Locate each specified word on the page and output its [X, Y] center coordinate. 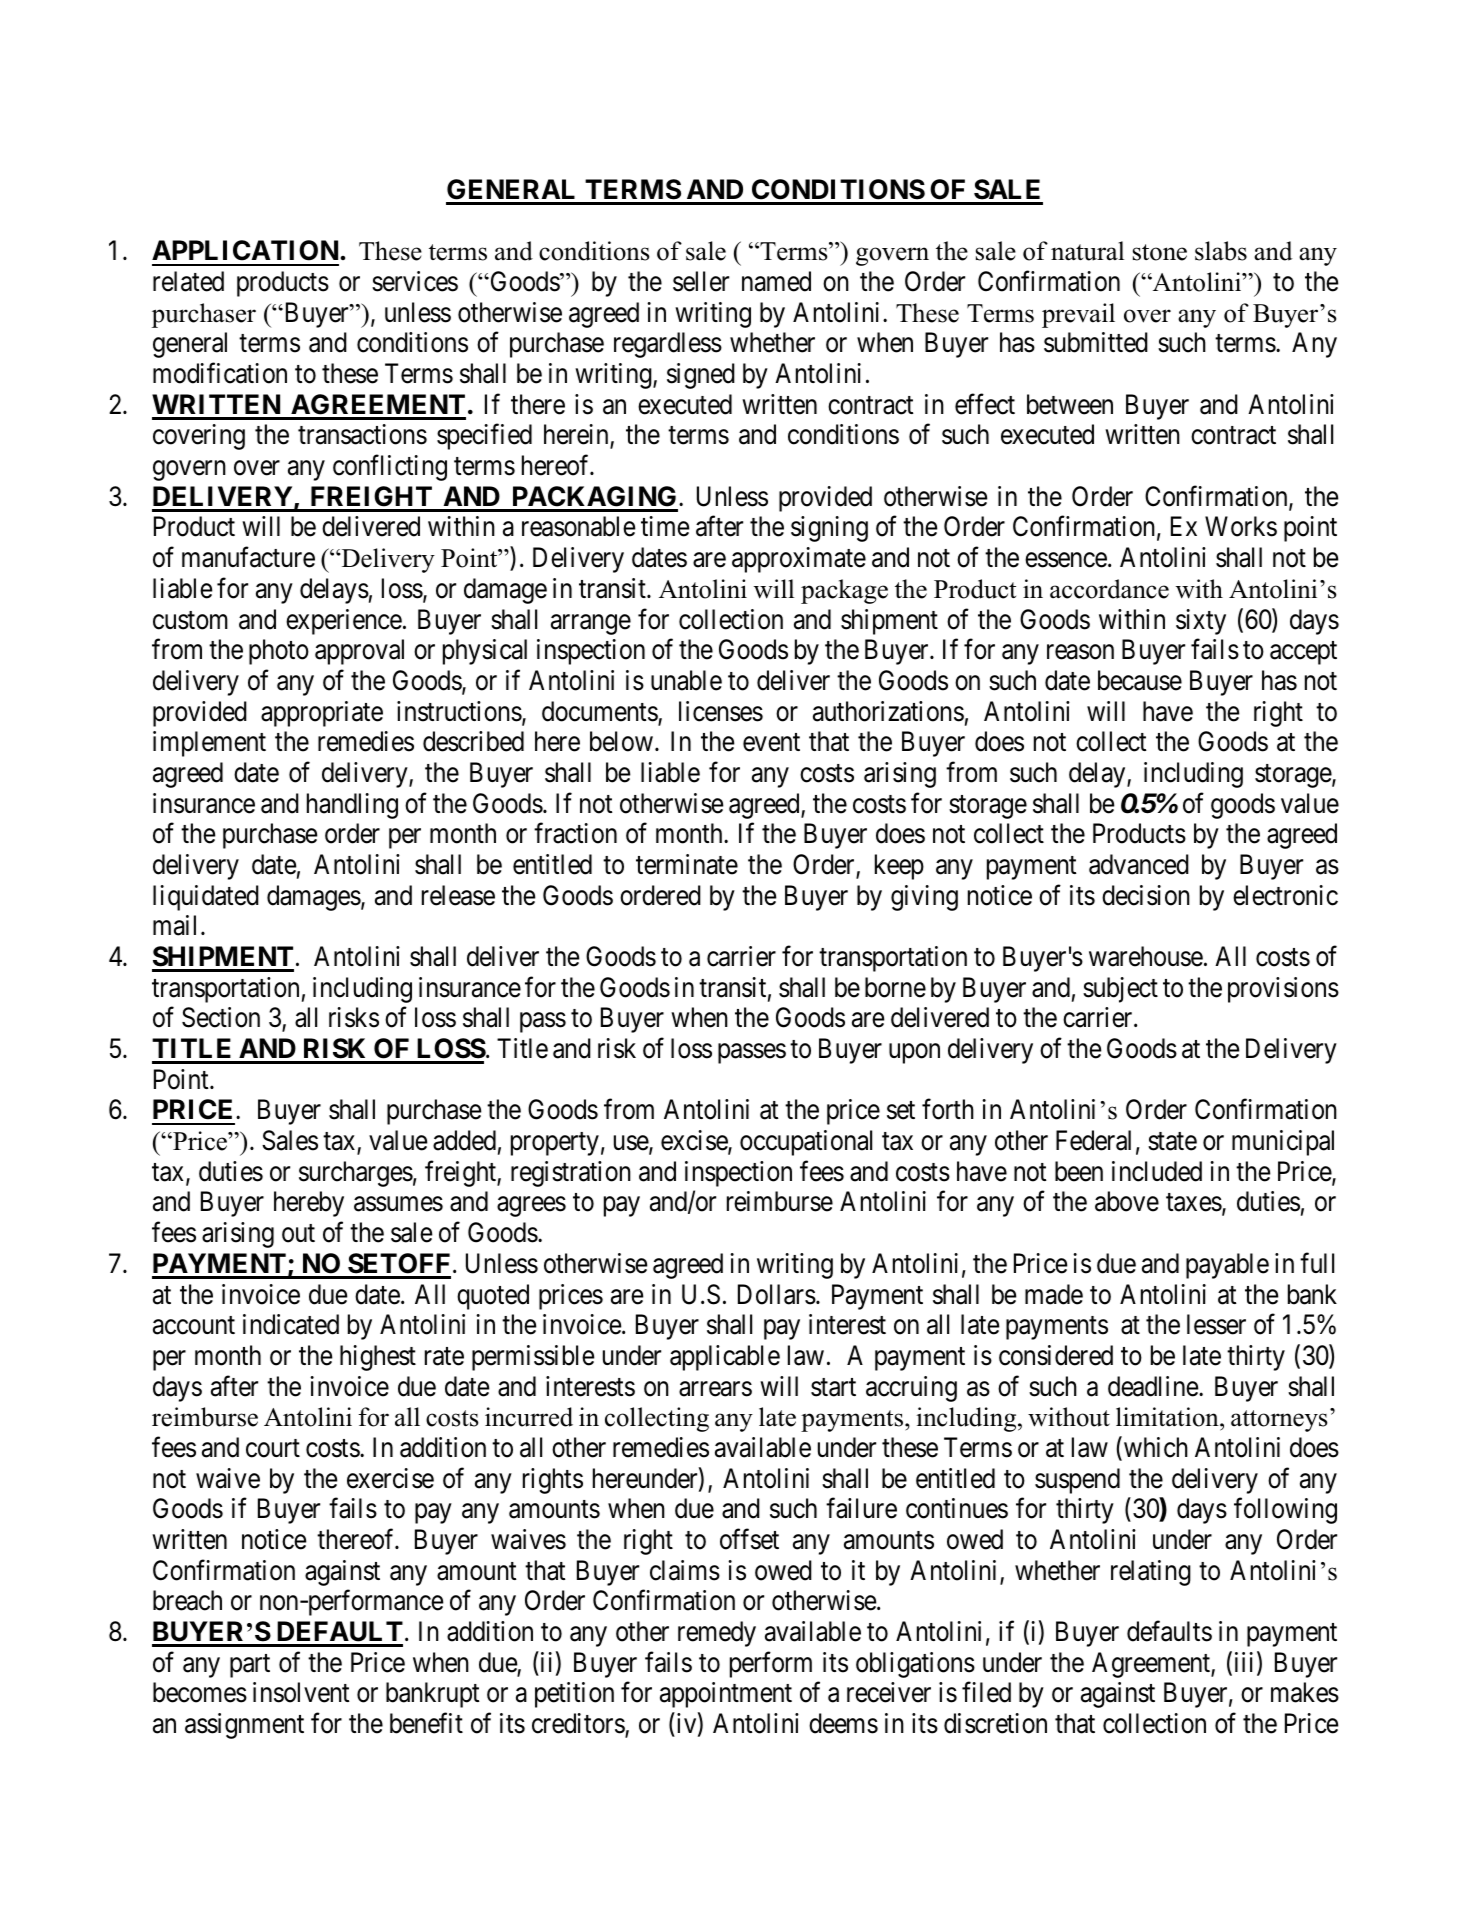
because [1140, 680]
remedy [717, 1634]
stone [1160, 252]
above [1127, 1201]
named [776, 281]
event [771, 743]
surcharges [356, 1174]
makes [1305, 1692]
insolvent [301, 1692]
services [415, 281]
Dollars [777, 1294]
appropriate [322, 714]
